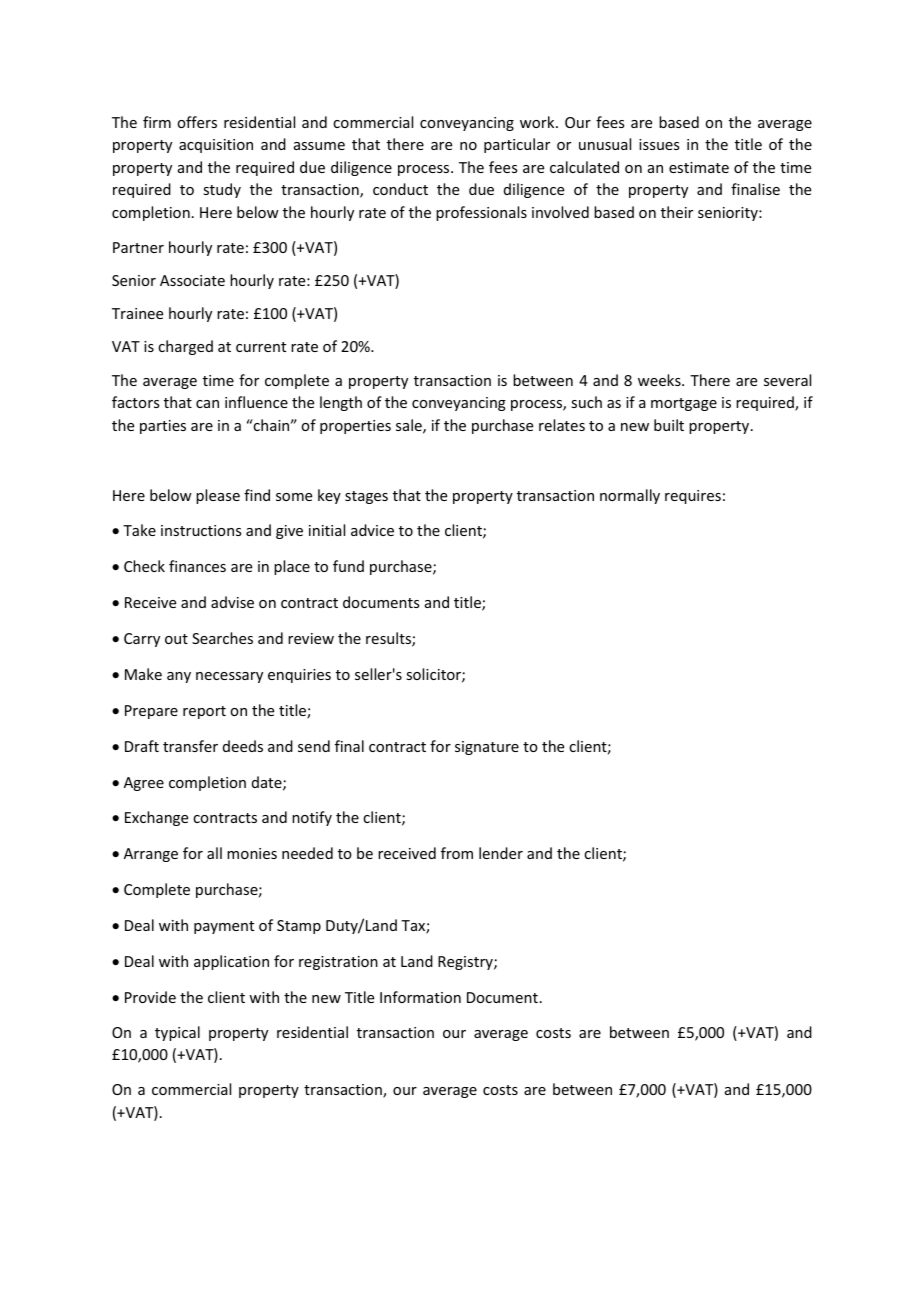 This screenshot has height=1308, width=924. Describe the element at coordinates (204, 712) in the screenshot. I see `report` at that location.
